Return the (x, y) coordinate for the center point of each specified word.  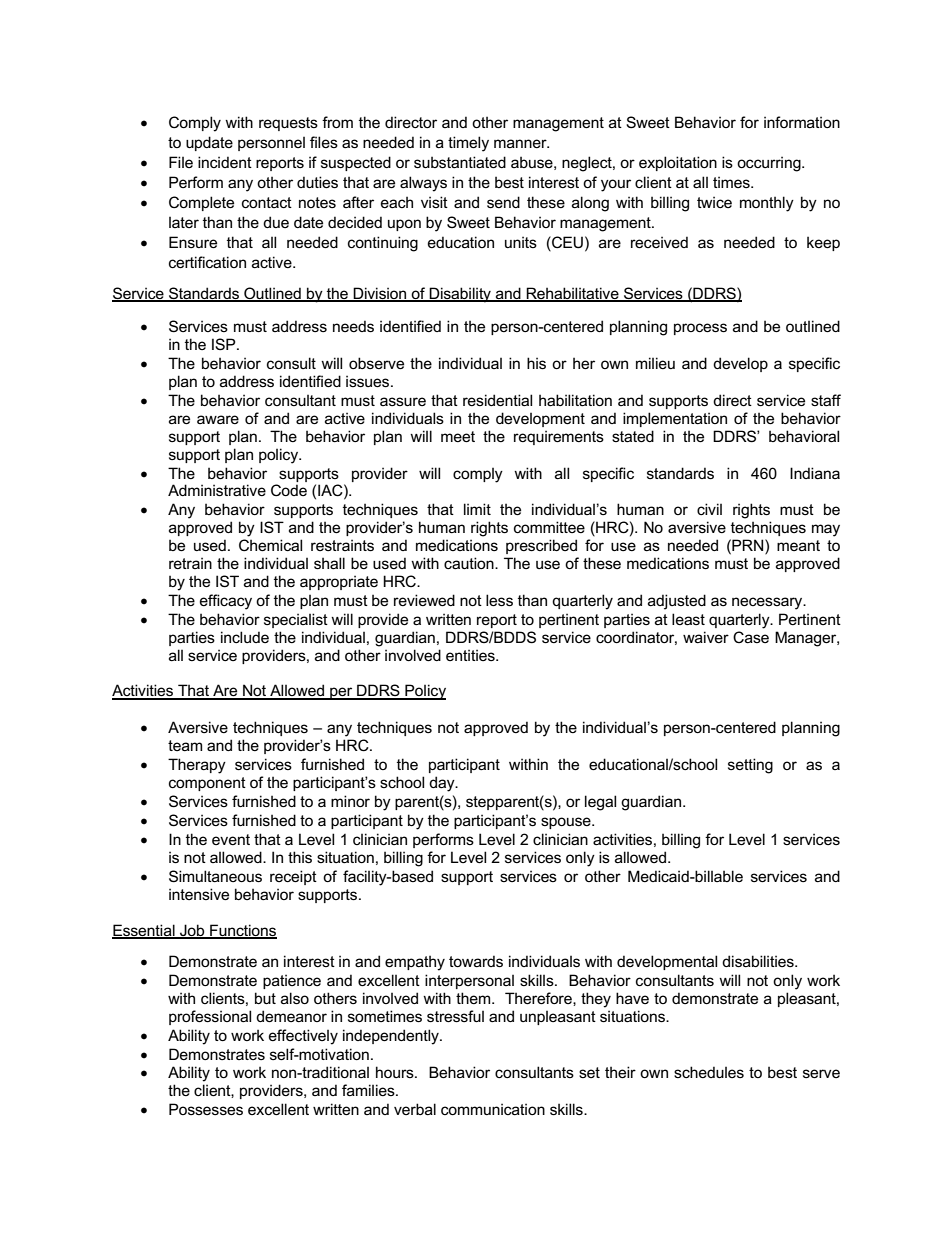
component (207, 784)
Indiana (815, 473)
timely (468, 144)
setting (750, 766)
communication (493, 1109)
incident (225, 162)
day (443, 784)
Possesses (206, 1109)
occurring (770, 164)
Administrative (217, 490)
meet (458, 436)
